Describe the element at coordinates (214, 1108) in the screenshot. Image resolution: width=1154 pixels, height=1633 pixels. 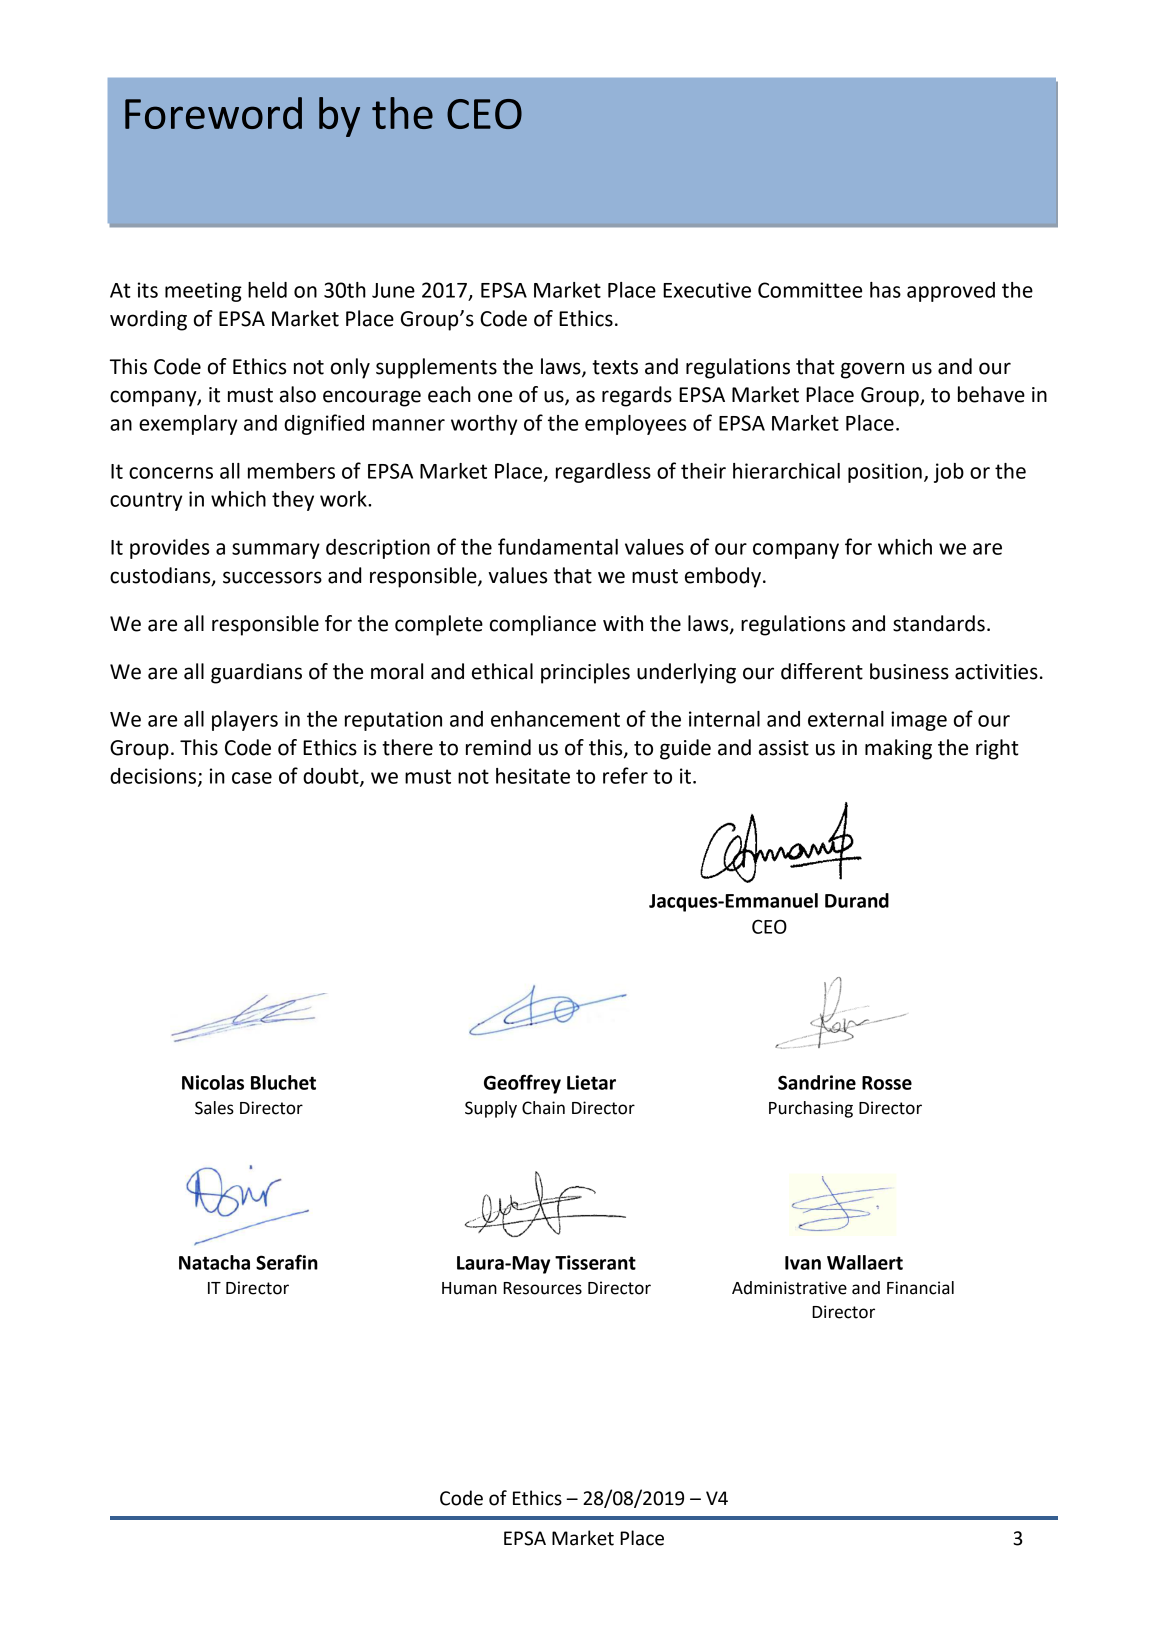
I see `Sales` at that location.
